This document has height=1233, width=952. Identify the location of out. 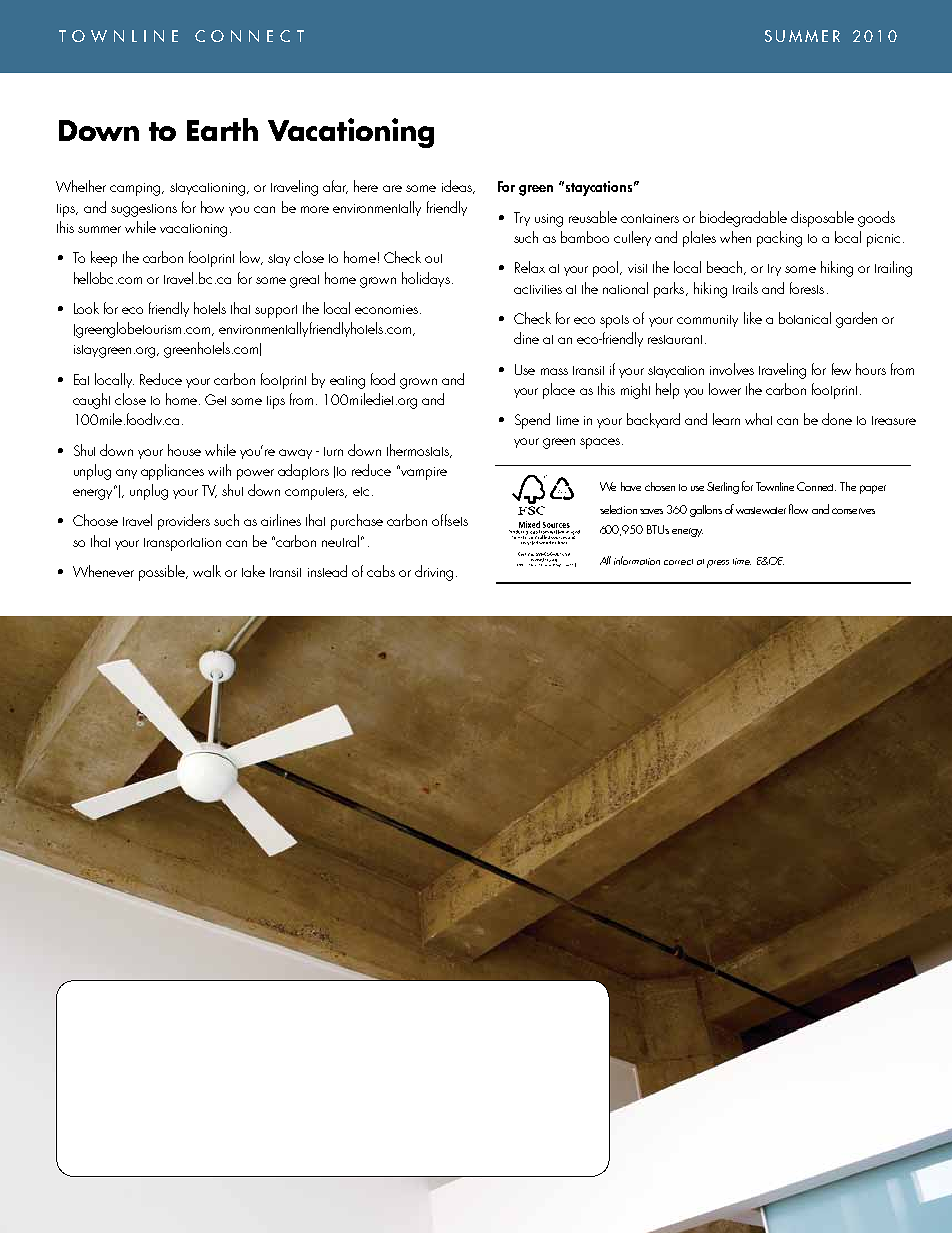
(433, 258).
